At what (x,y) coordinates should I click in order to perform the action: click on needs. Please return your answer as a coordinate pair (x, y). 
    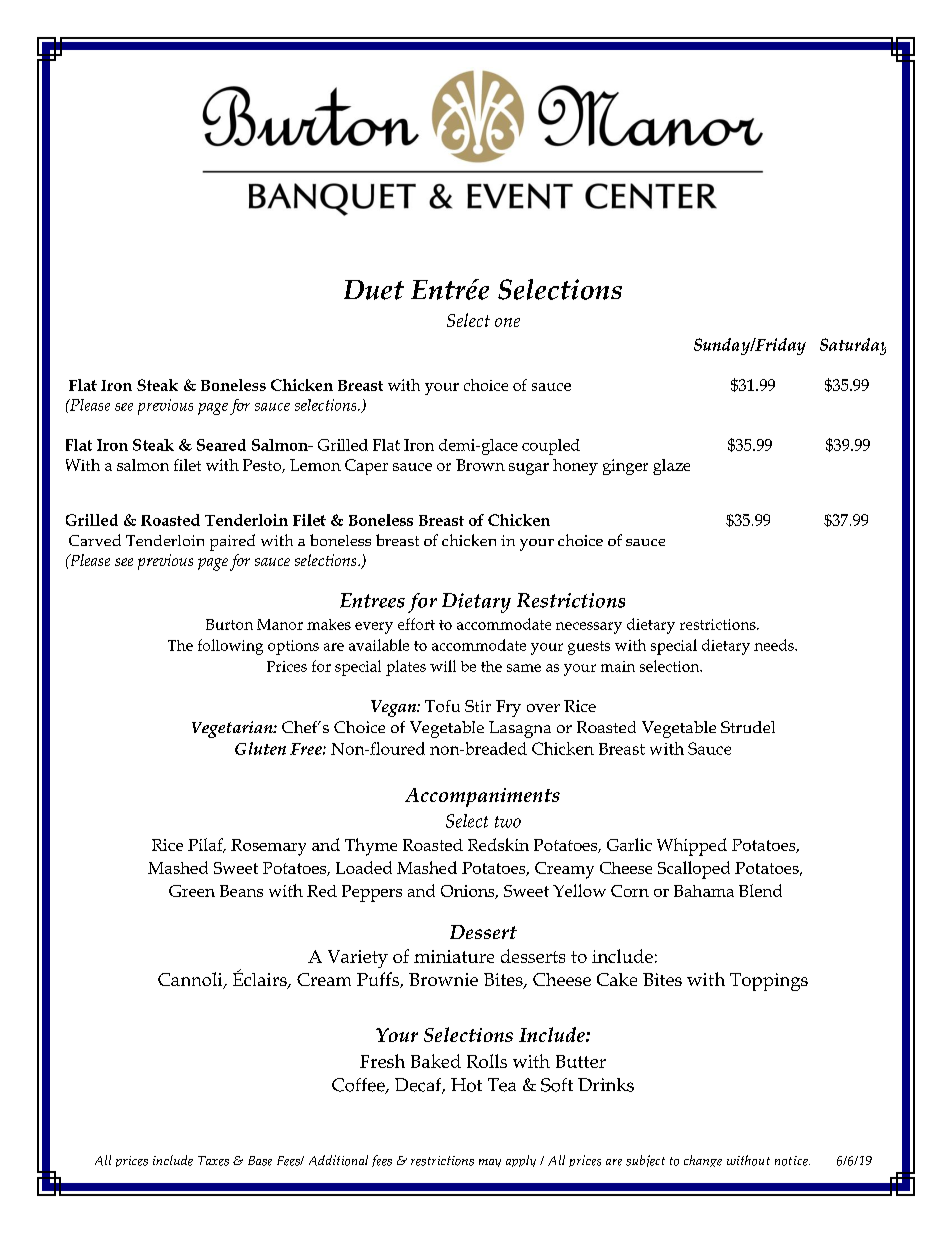
    Looking at the image, I should click on (775, 645).
